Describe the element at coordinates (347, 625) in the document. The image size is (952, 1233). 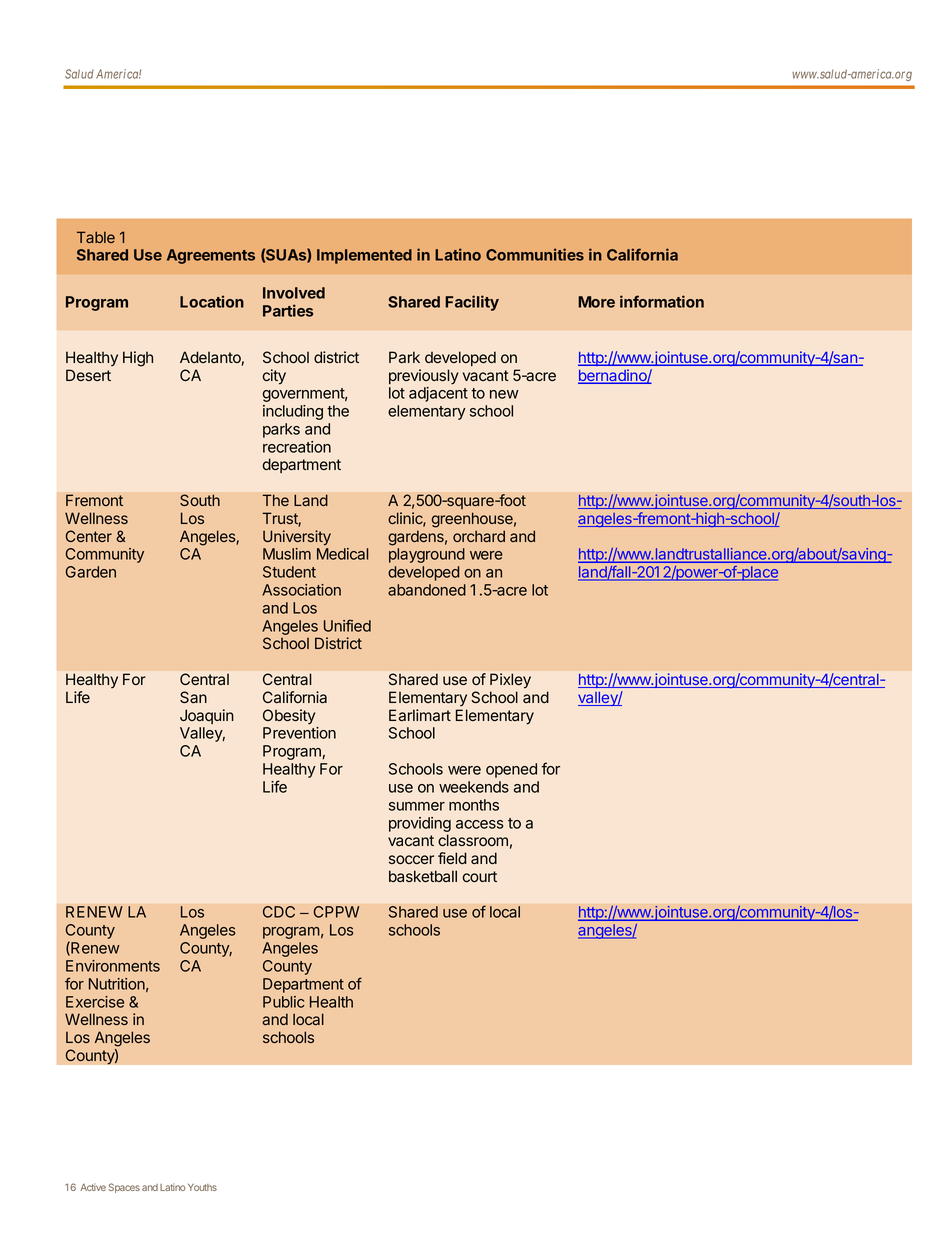
I see `Unified` at that location.
